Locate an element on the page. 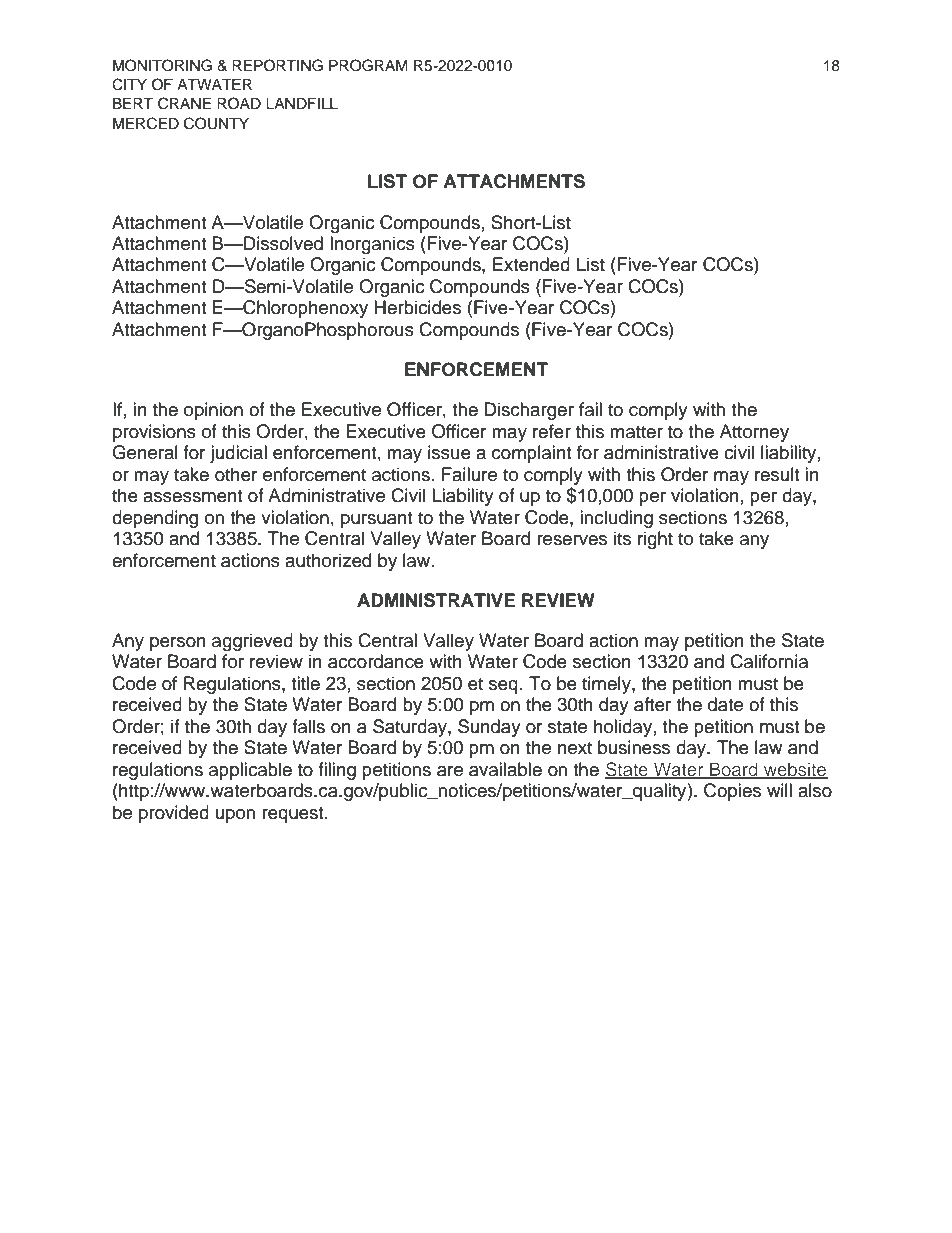  California is located at coordinates (769, 661).
